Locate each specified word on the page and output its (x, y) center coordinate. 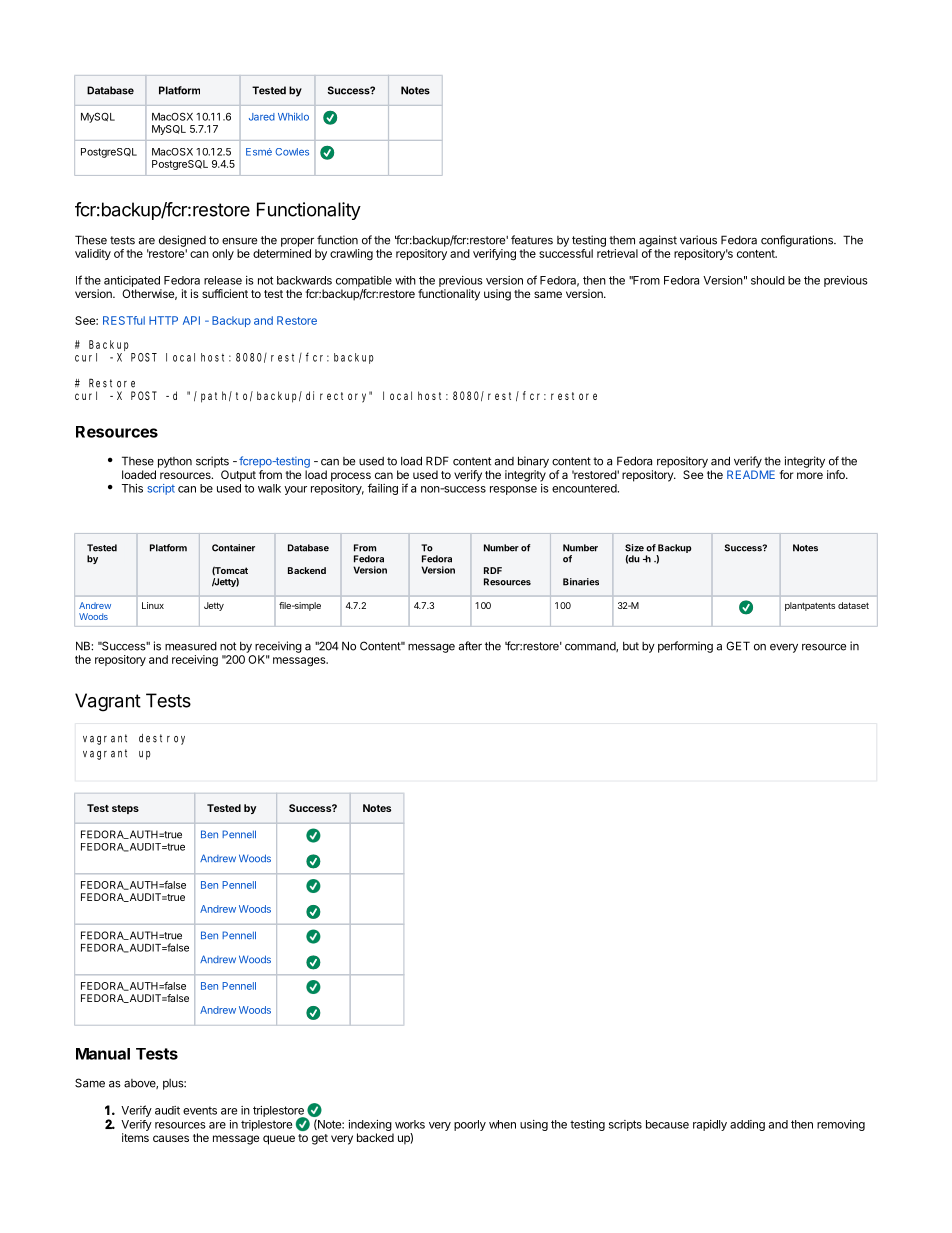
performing (685, 647)
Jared (262, 117)
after (470, 646)
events (200, 1110)
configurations (798, 241)
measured (191, 646)
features (532, 240)
